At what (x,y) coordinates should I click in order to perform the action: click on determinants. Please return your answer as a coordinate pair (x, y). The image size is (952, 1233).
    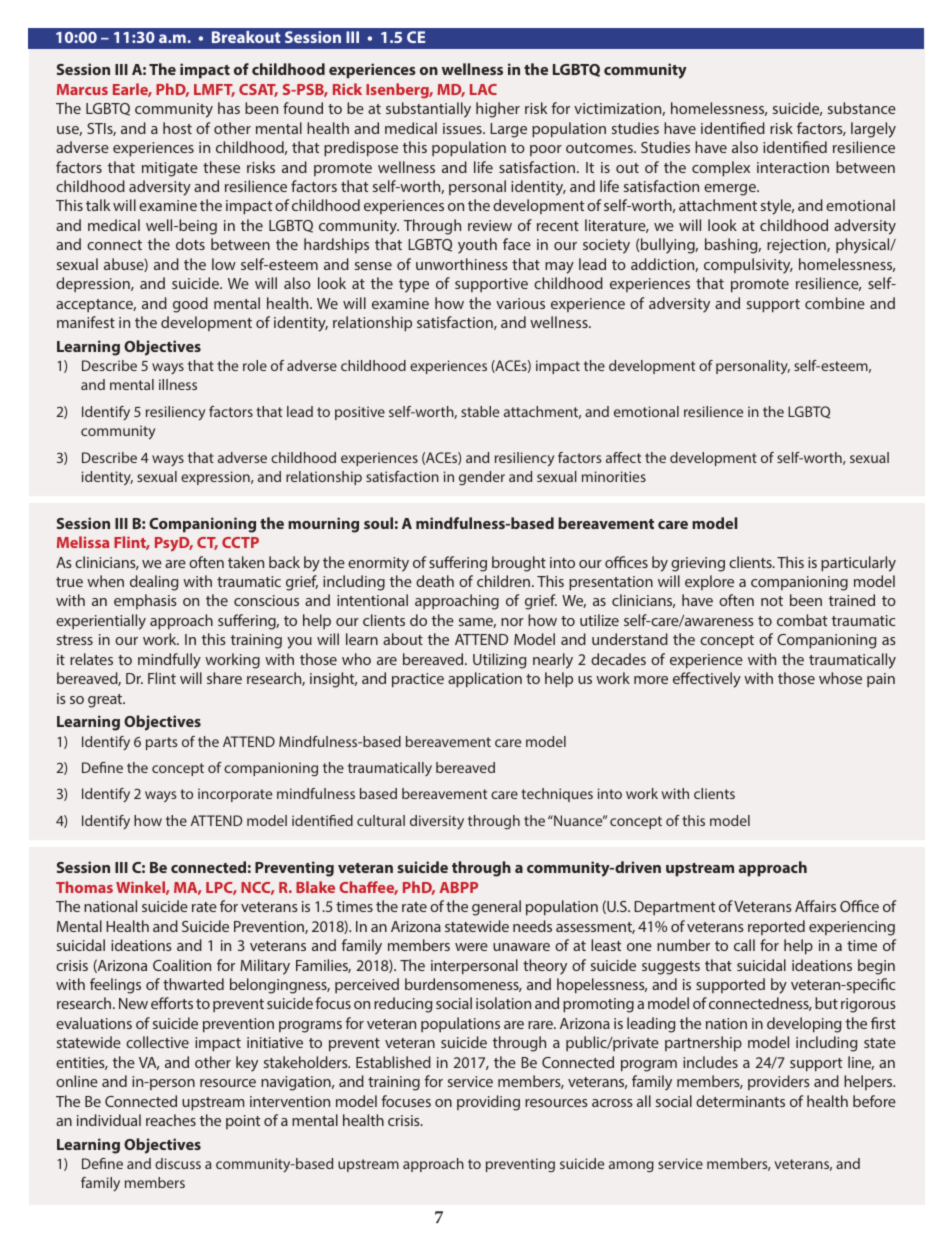
    Looking at the image, I should click on (740, 1101).
